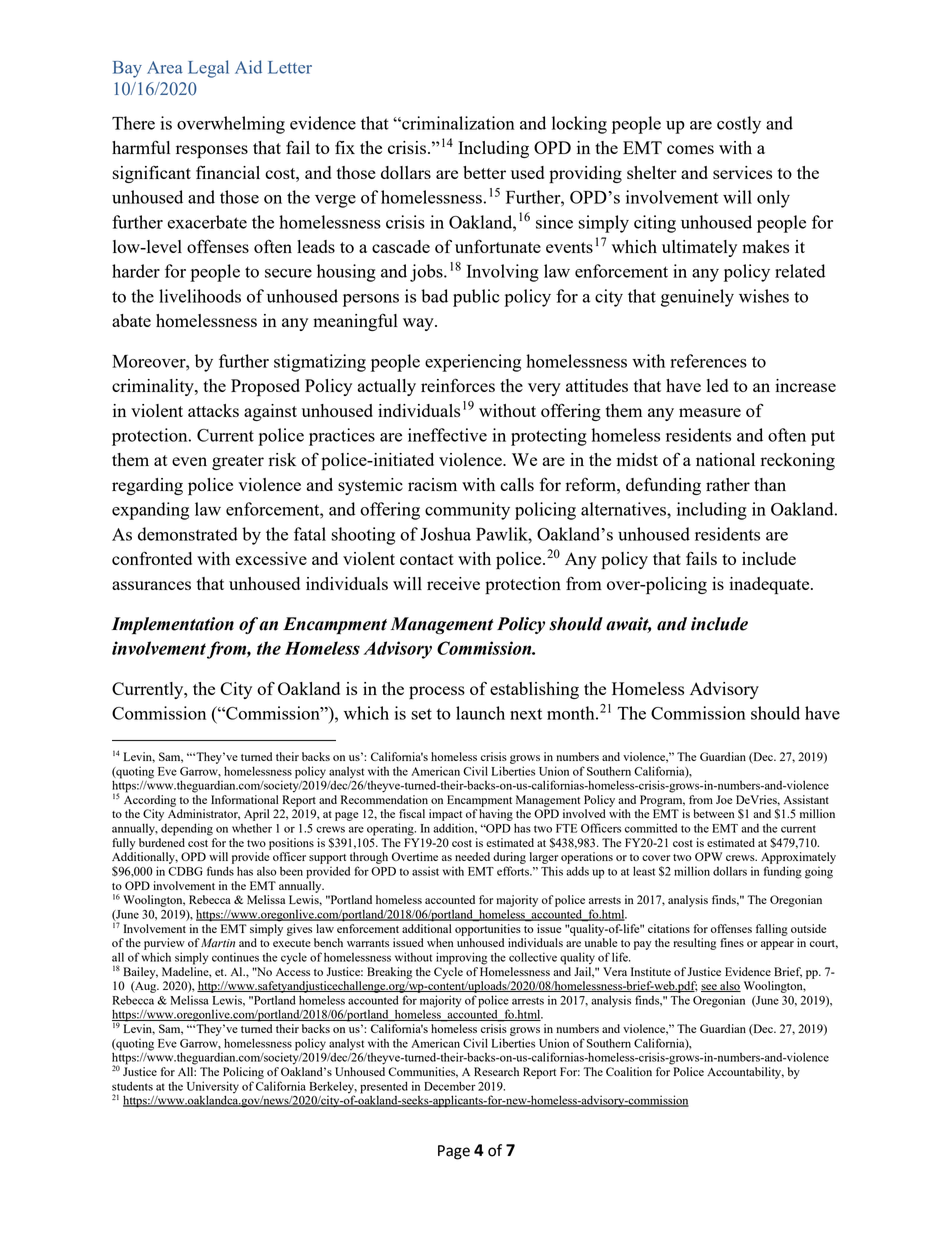  Describe the element at coordinates (484, 172) in the screenshot. I see `better` at that location.
